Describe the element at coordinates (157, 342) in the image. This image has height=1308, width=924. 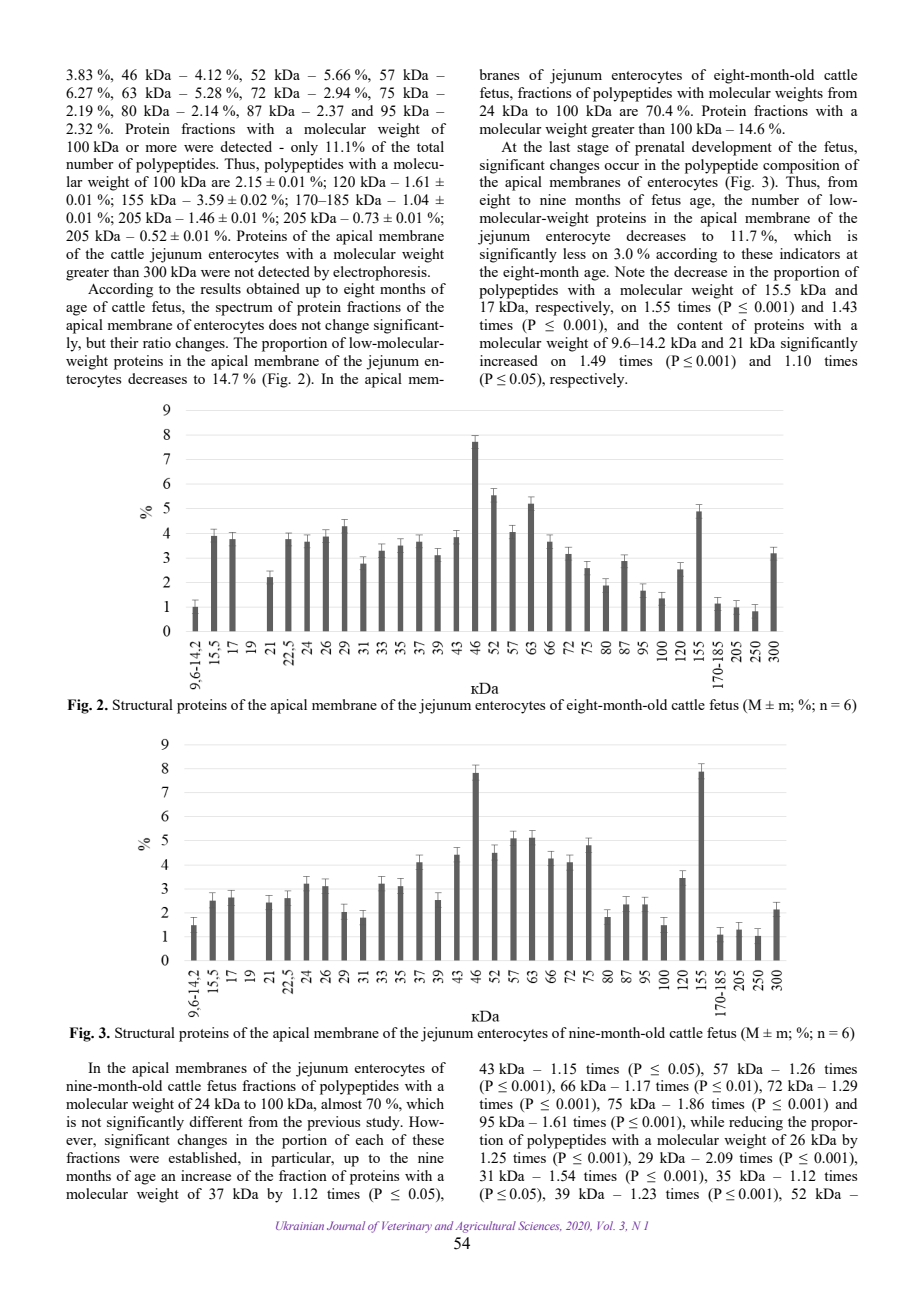
I see `ratio` at that location.
